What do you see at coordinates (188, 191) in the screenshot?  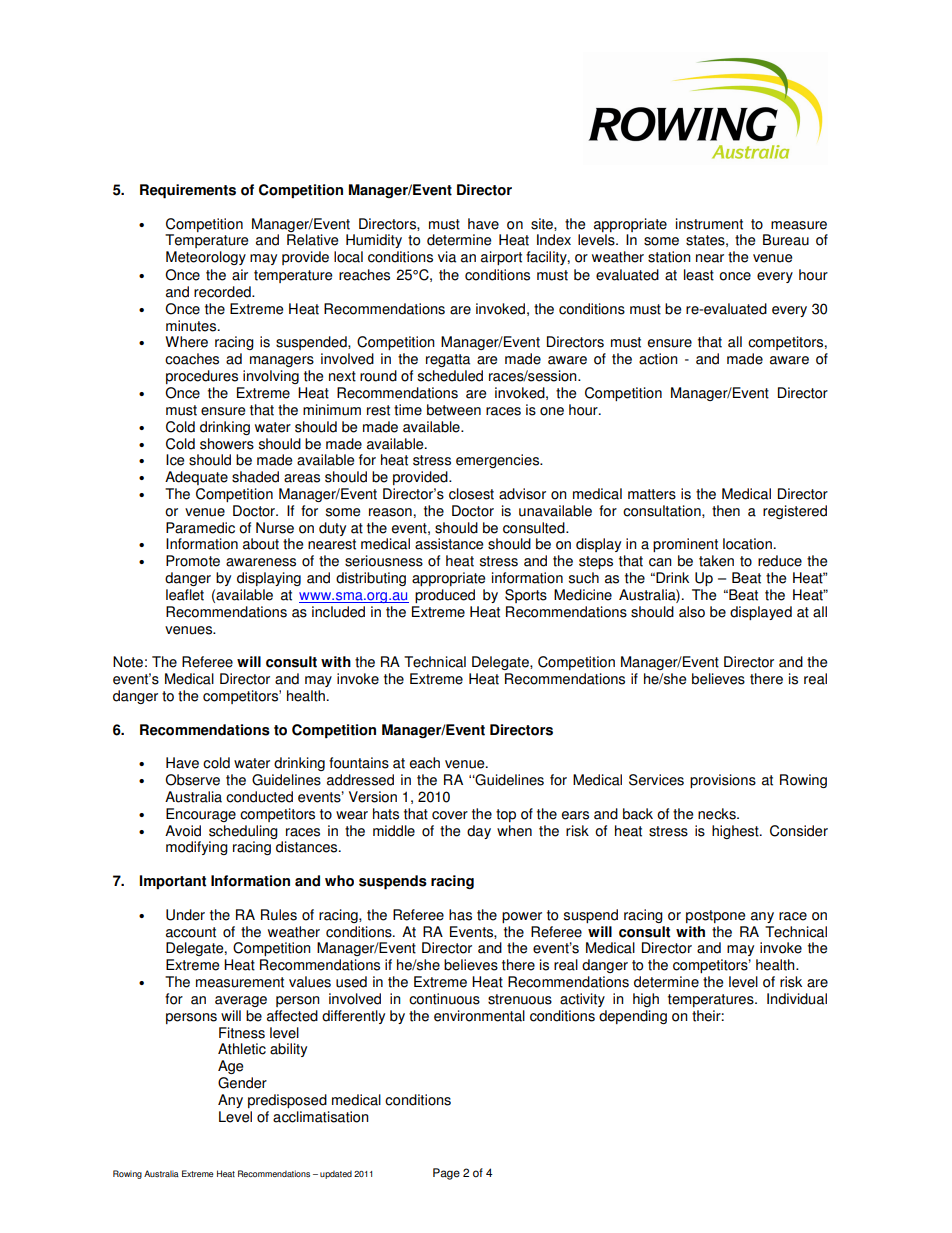 I see `Requirements` at bounding box center [188, 191].
